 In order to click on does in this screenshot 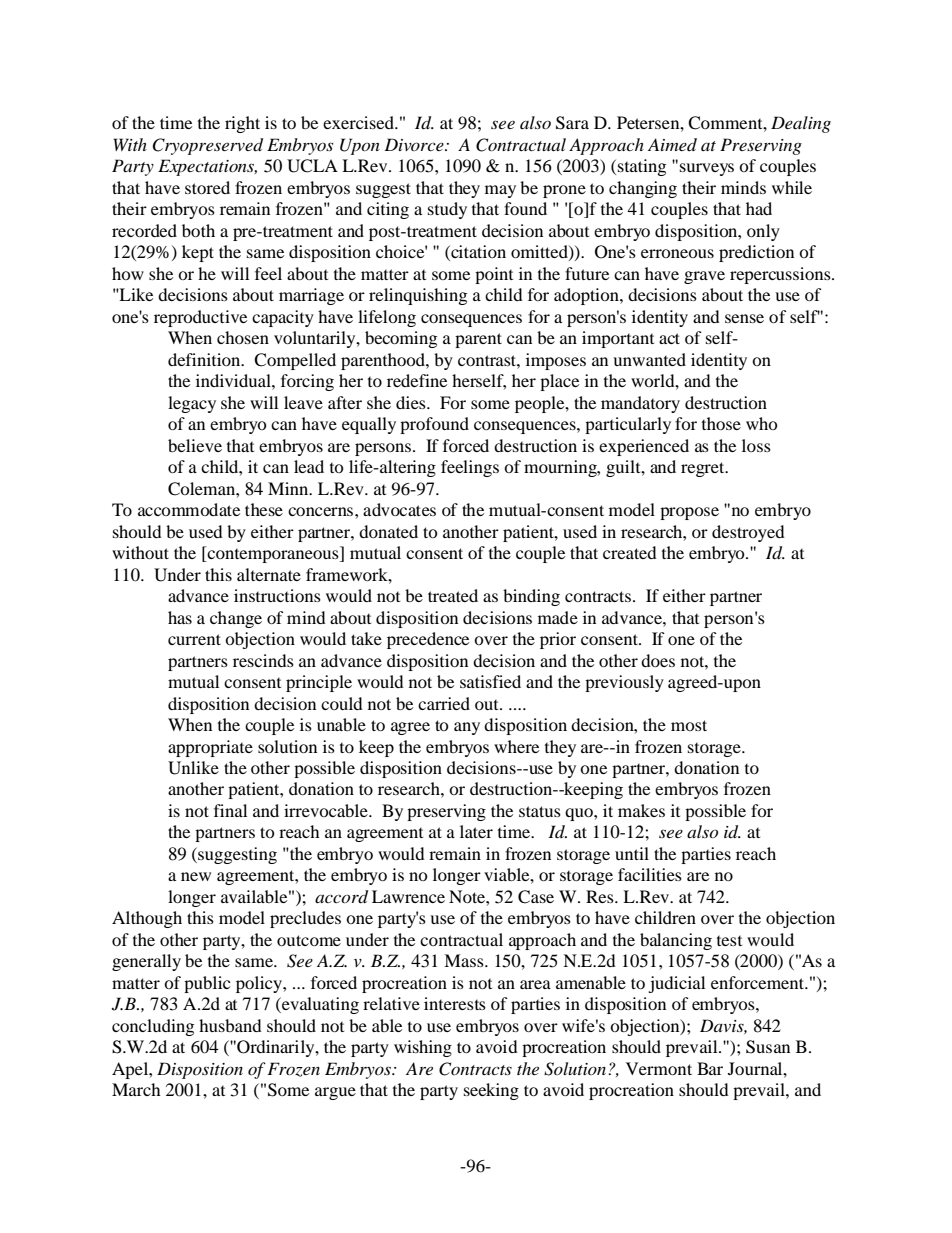, I will do `click(658, 660)`.
